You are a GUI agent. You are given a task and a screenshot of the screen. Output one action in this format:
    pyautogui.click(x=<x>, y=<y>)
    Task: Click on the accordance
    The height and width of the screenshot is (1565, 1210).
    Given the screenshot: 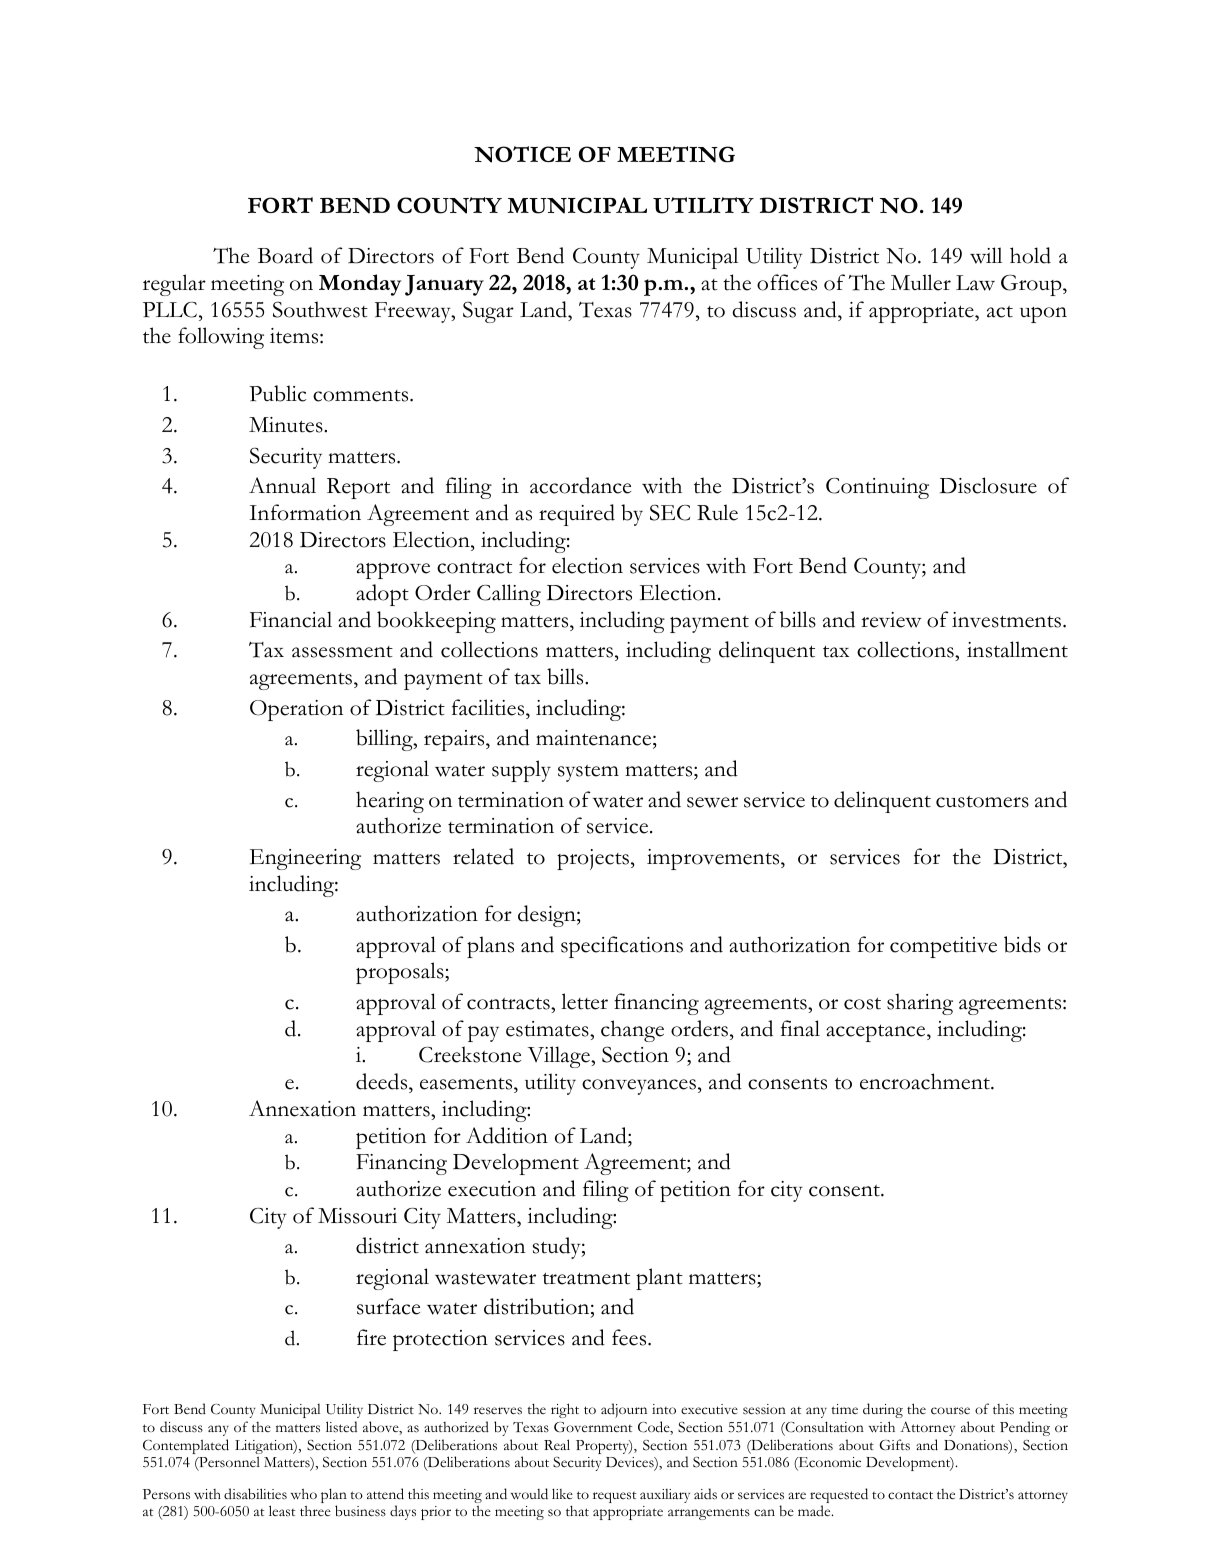 What is the action you would take?
    pyautogui.click(x=580, y=485)
